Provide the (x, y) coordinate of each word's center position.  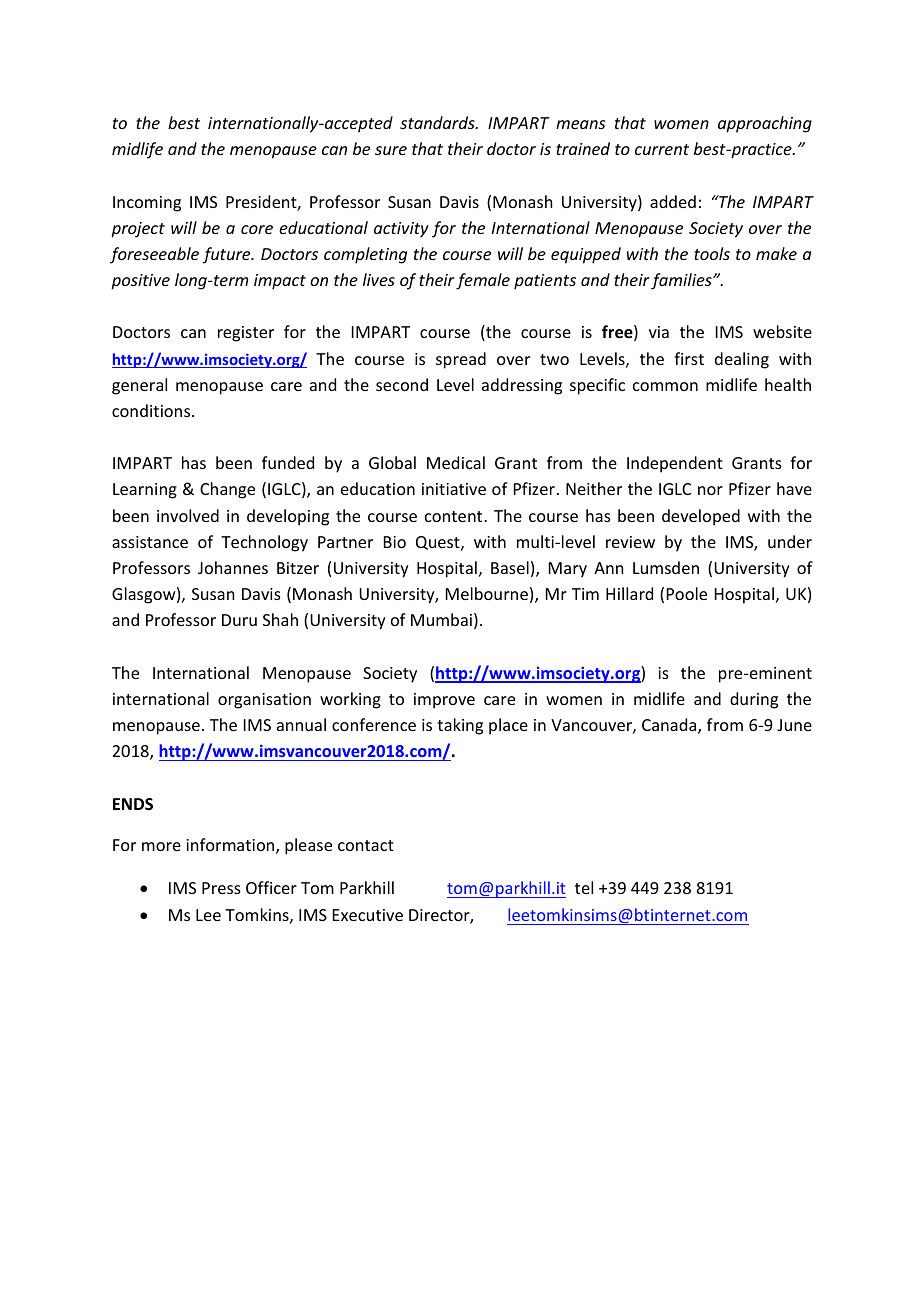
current (662, 149)
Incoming (147, 204)
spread (461, 360)
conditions (152, 410)
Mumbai (441, 619)
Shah (280, 619)
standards (438, 122)
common (665, 386)
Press (221, 888)
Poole (687, 593)
